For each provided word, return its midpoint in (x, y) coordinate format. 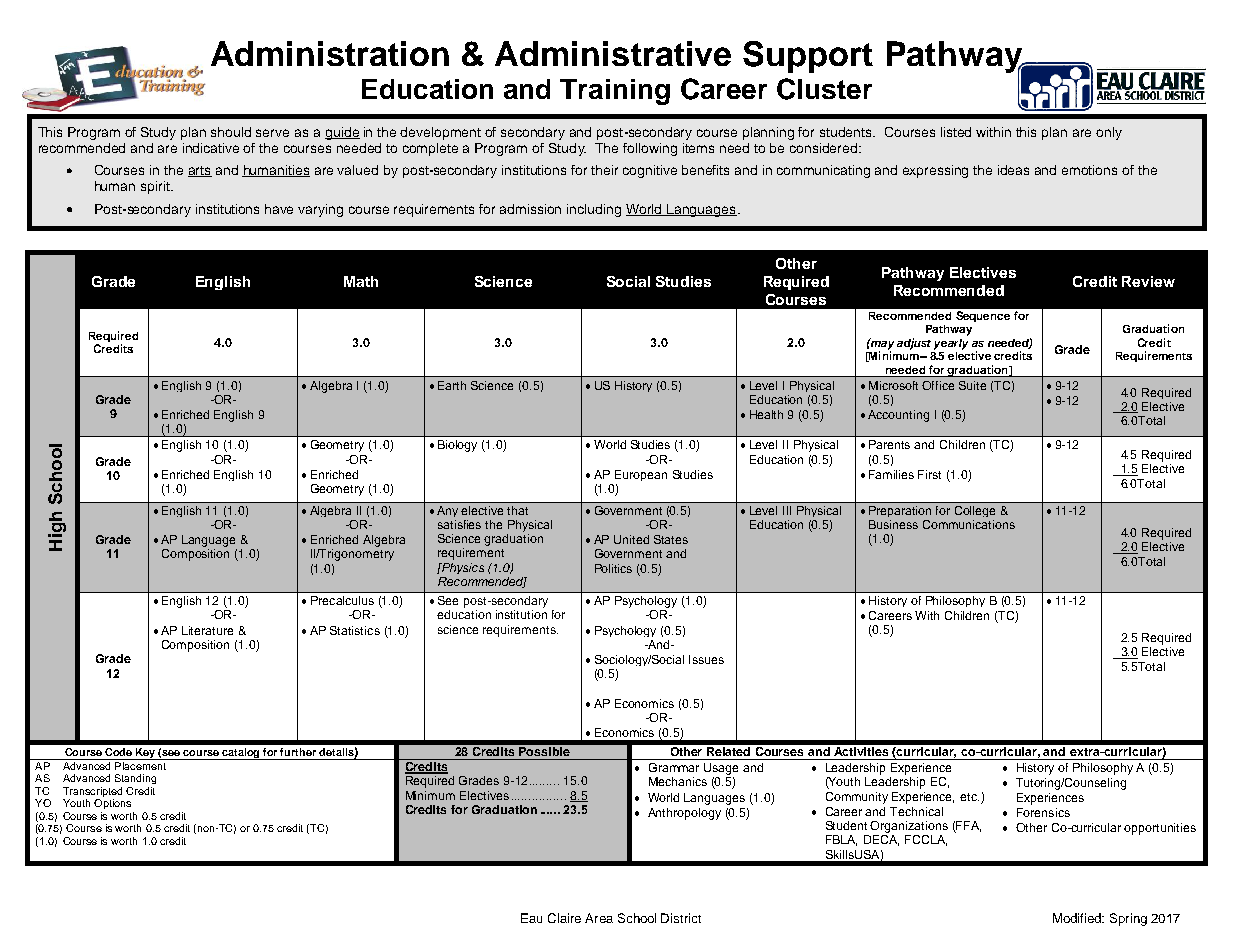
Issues (706, 659)
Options (112, 804)
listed (956, 132)
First (929, 474)
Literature (207, 630)
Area (599, 918)
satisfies (459, 524)
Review (1148, 281)
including (594, 210)
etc (969, 797)
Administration (330, 53)
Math (361, 281)
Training (615, 92)
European (641, 475)
